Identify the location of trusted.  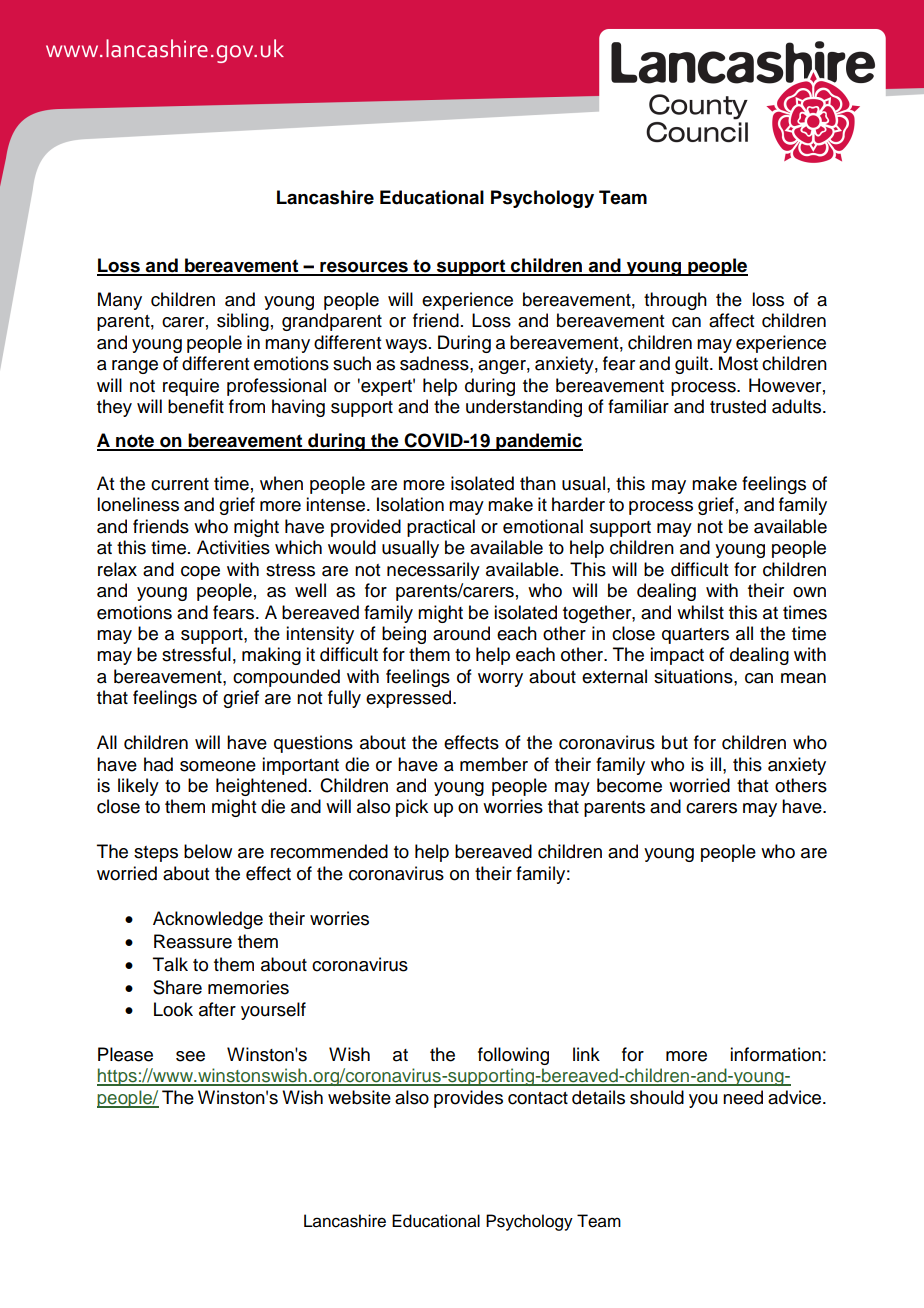
(738, 406).
